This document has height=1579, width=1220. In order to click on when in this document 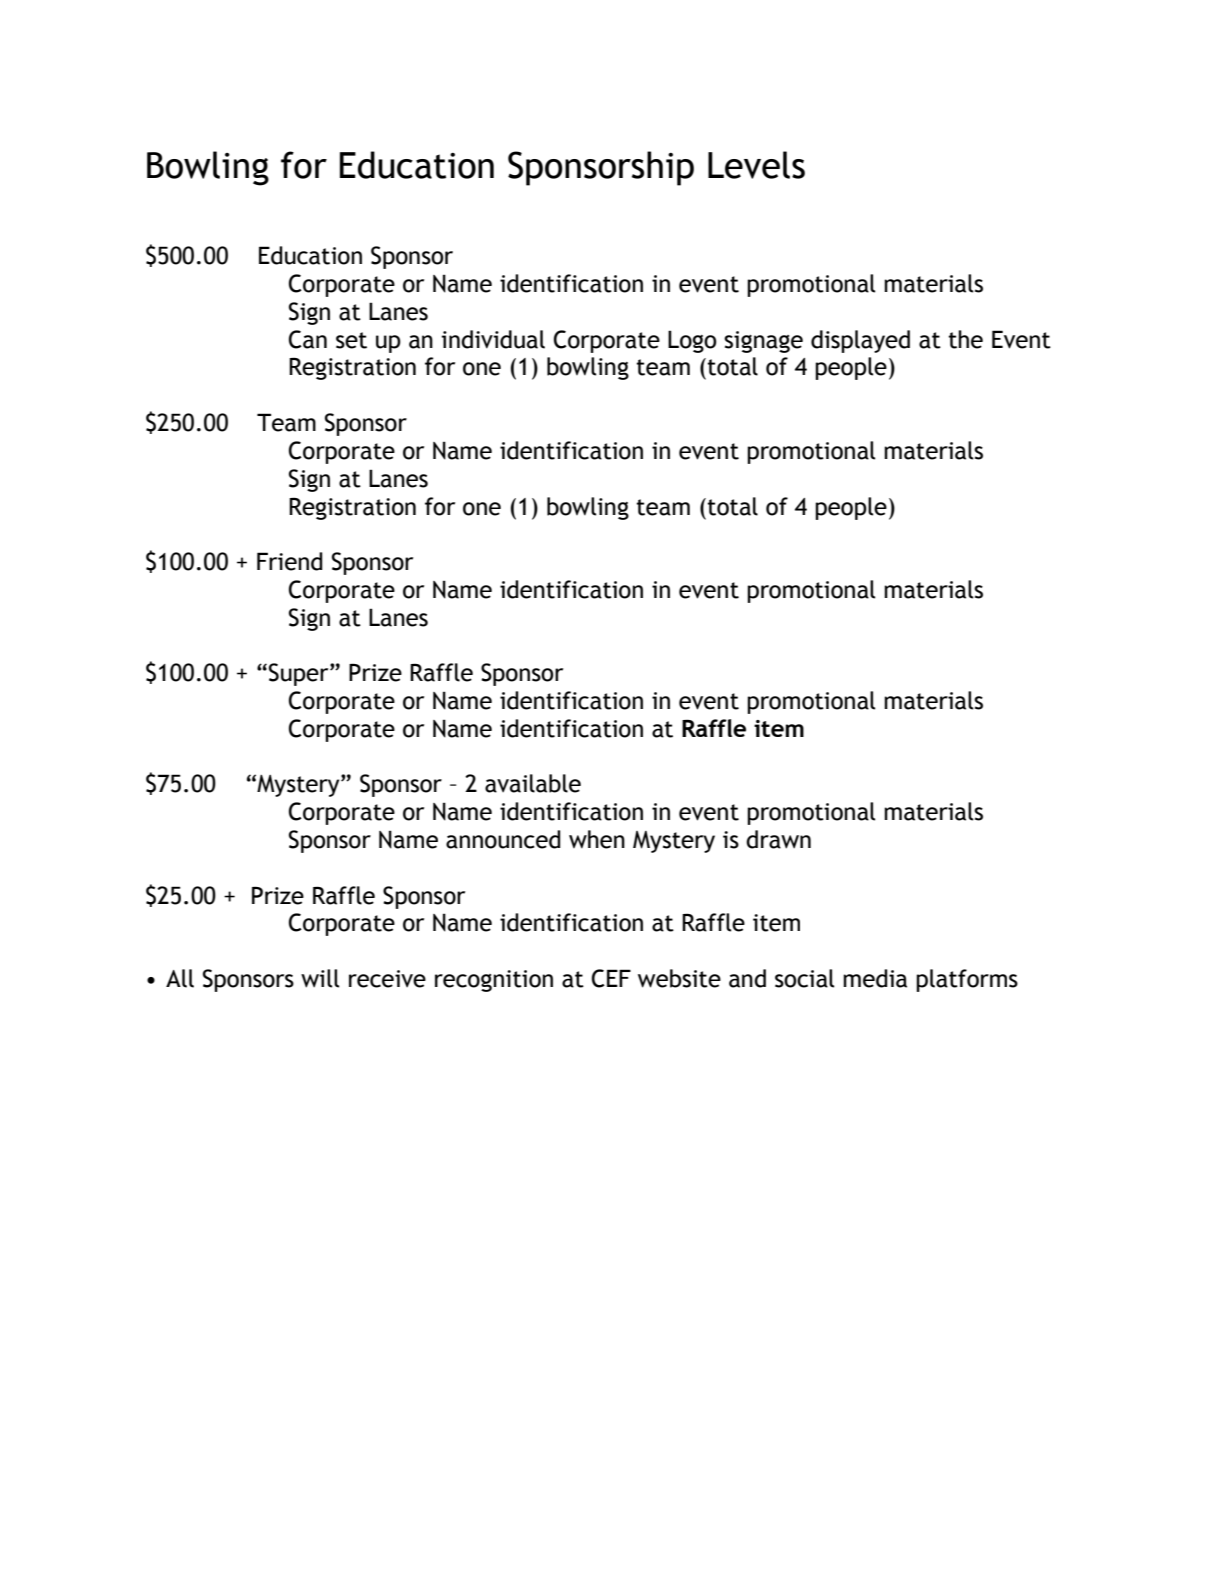, I will do `click(597, 839)`.
